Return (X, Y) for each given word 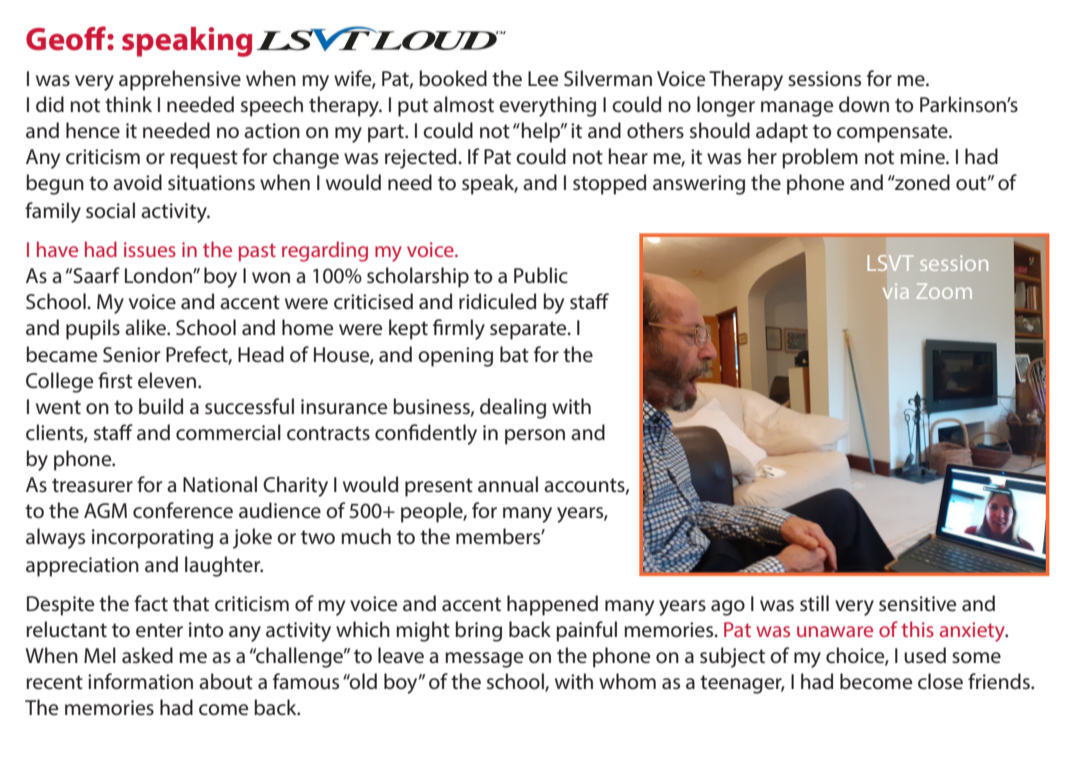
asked (147, 655)
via (896, 291)
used (925, 655)
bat (514, 354)
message (484, 660)
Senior (132, 355)
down (864, 104)
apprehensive (180, 80)
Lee (543, 79)
